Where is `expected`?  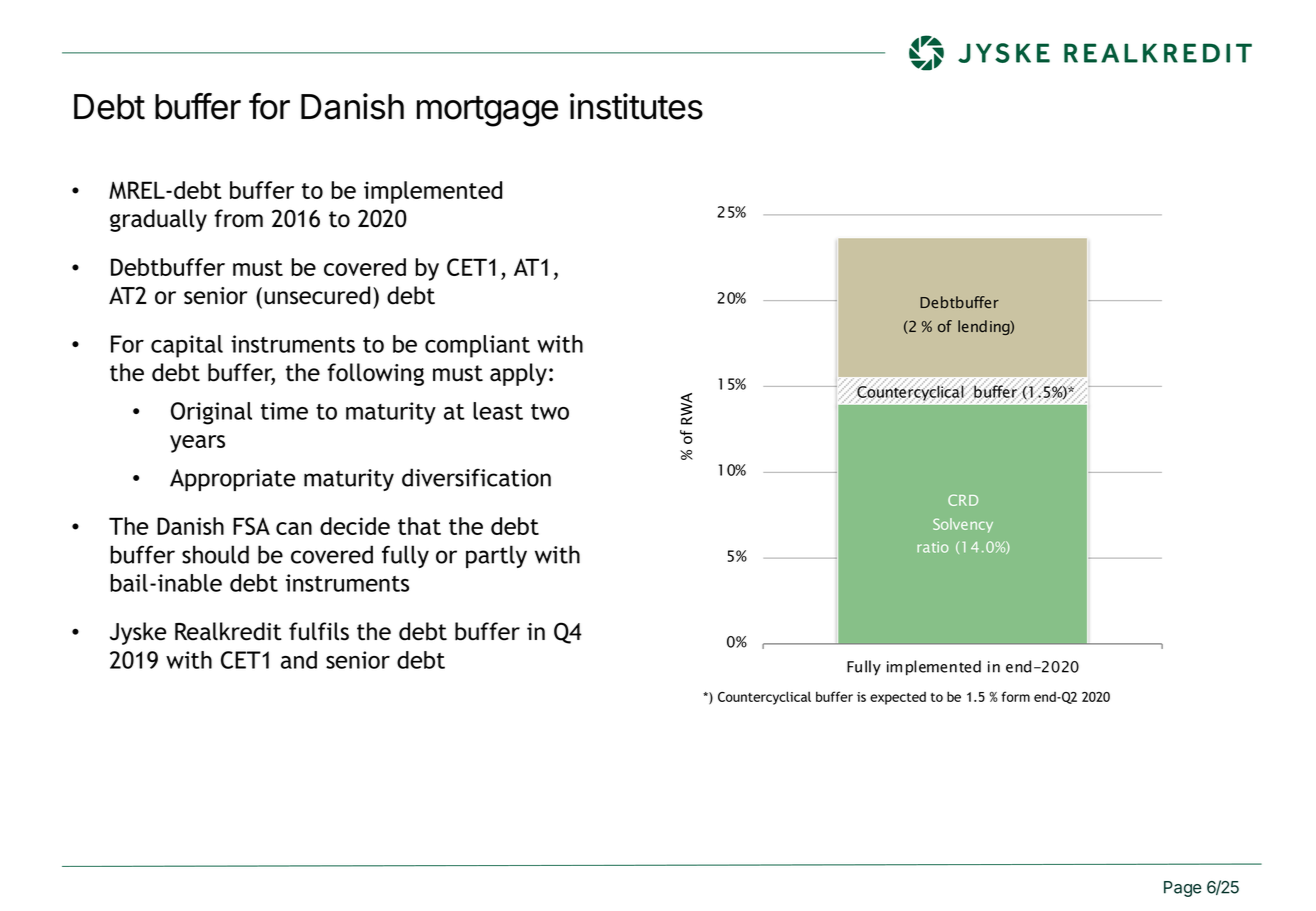
expected is located at coordinates (898, 698).
